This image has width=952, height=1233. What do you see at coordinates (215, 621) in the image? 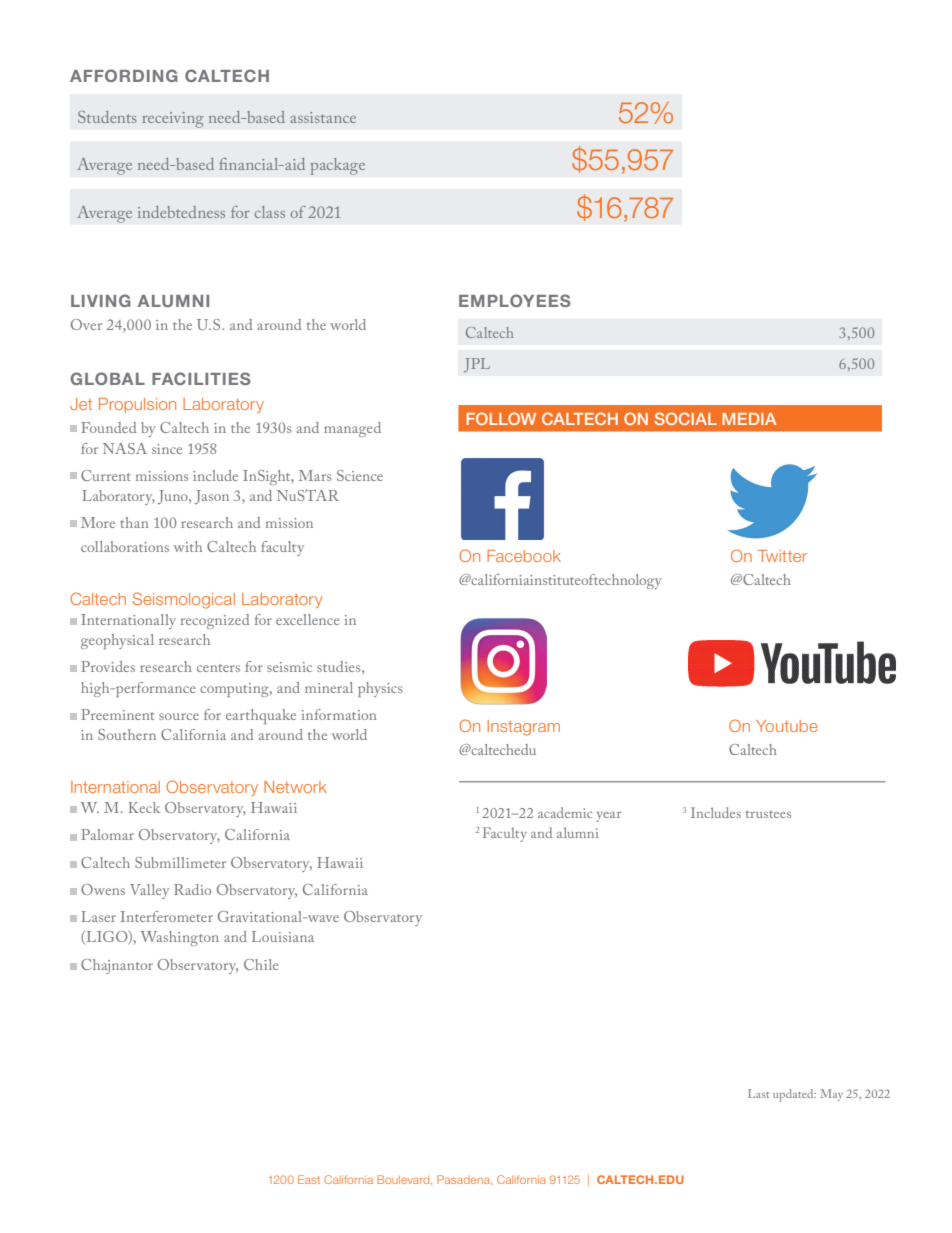
I see `recognized` at bounding box center [215, 621].
